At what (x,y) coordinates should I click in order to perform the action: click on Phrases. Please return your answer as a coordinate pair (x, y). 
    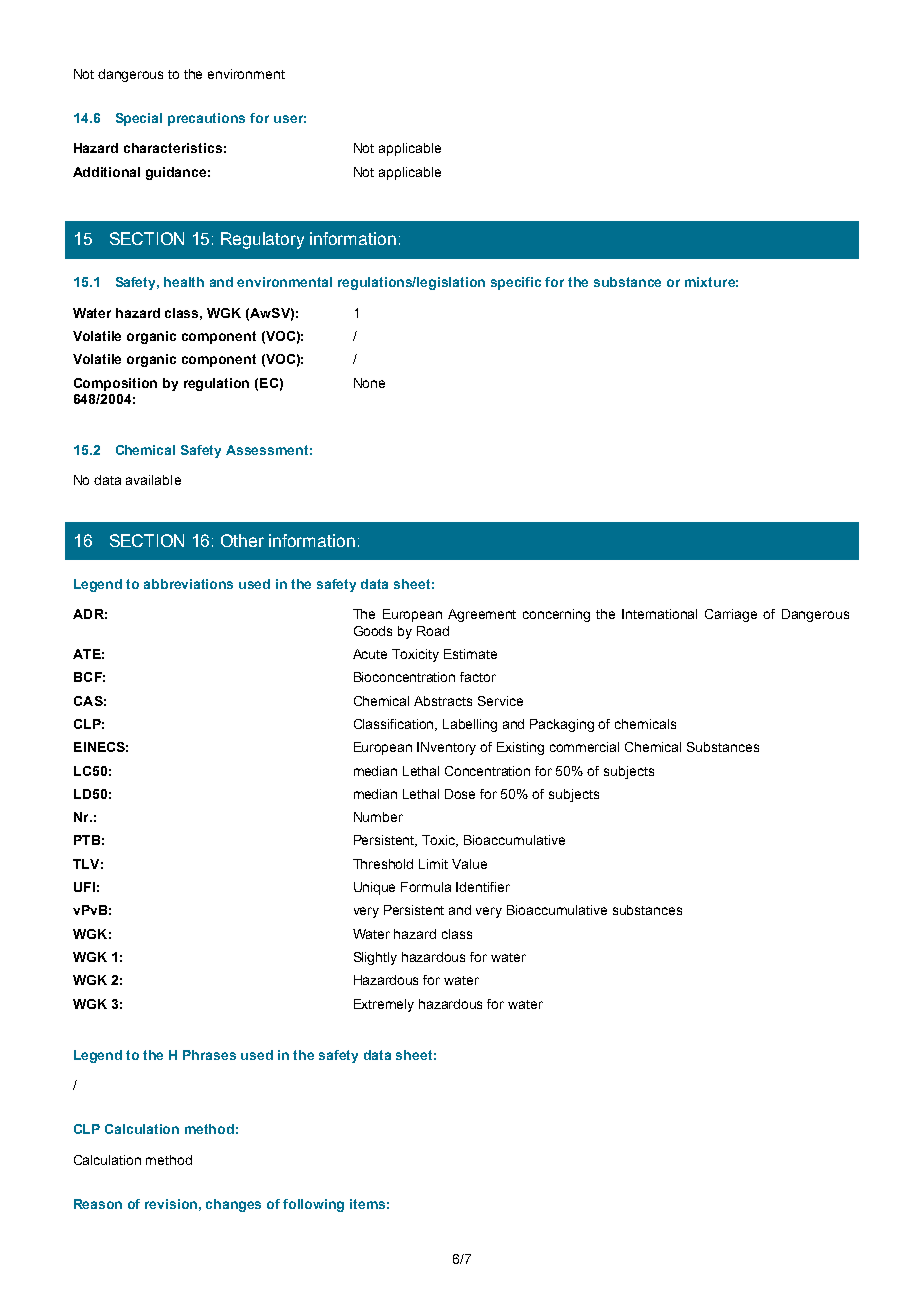
    Looking at the image, I should click on (209, 1055).
